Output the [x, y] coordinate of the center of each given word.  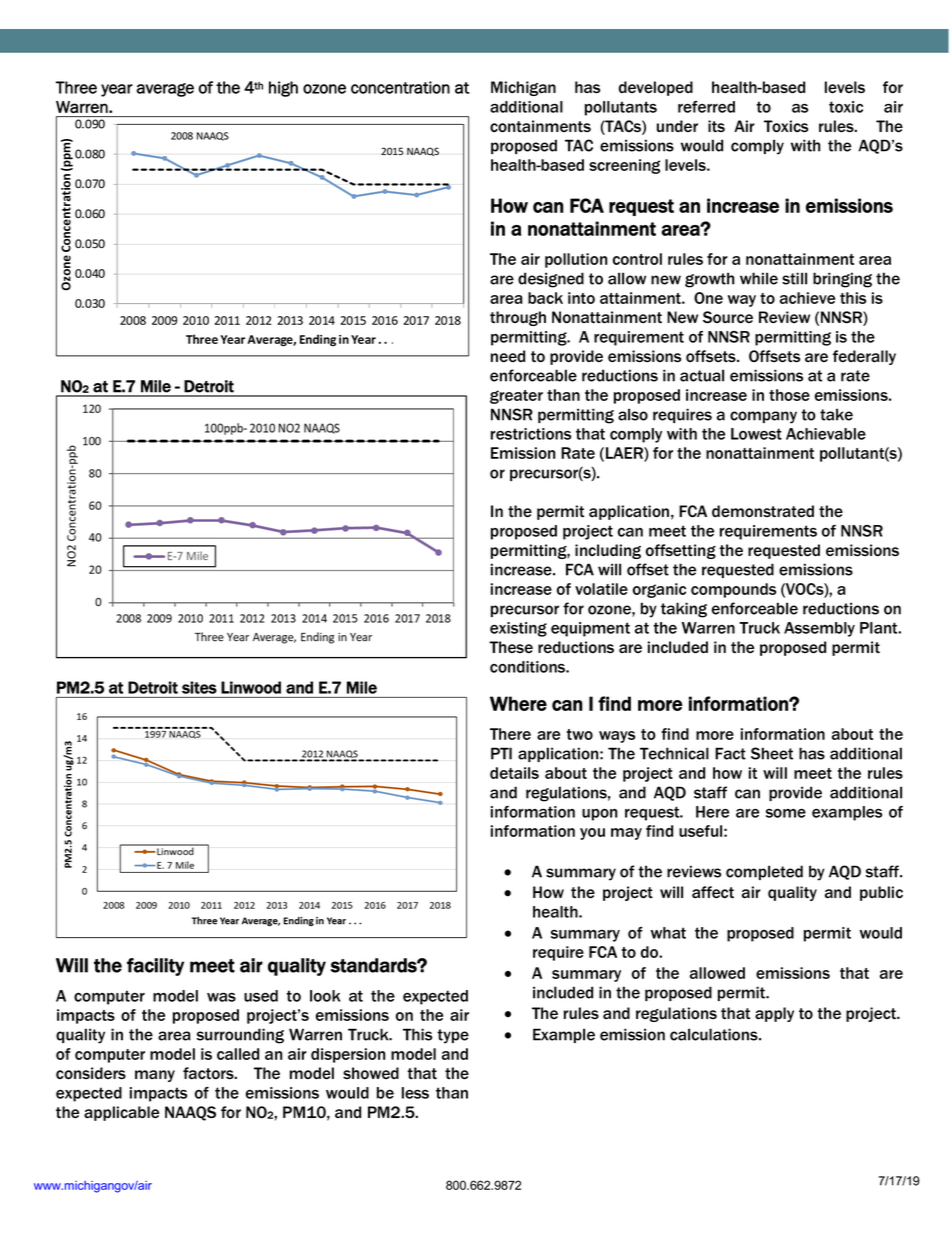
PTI [501, 753]
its [716, 126]
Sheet [772, 753]
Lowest [756, 434]
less [415, 1093]
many [155, 1076]
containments [540, 126]
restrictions [531, 434]
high [283, 89]
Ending [318, 340]
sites [199, 687]
